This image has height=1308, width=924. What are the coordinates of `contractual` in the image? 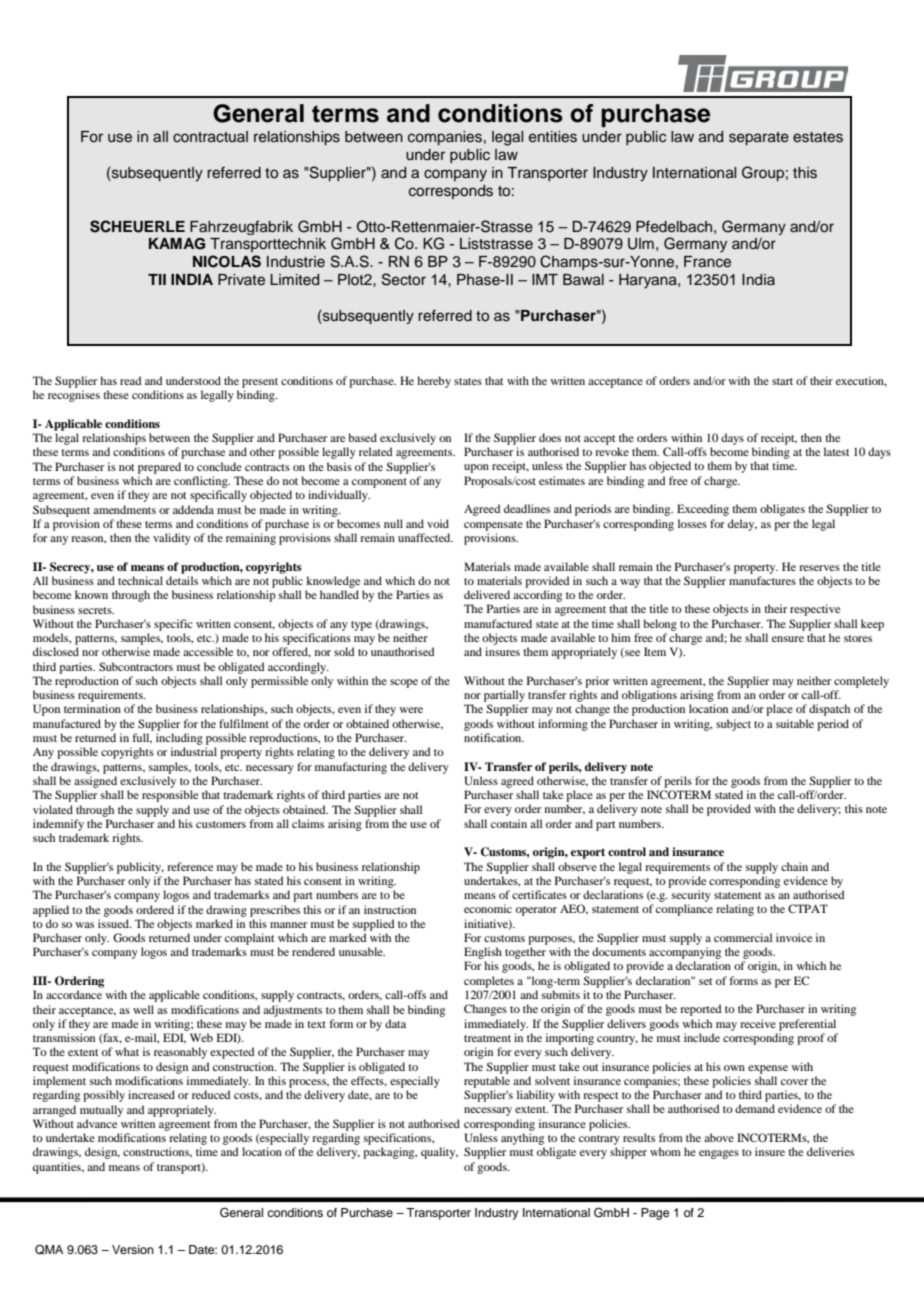 It's located at (210, 136).
